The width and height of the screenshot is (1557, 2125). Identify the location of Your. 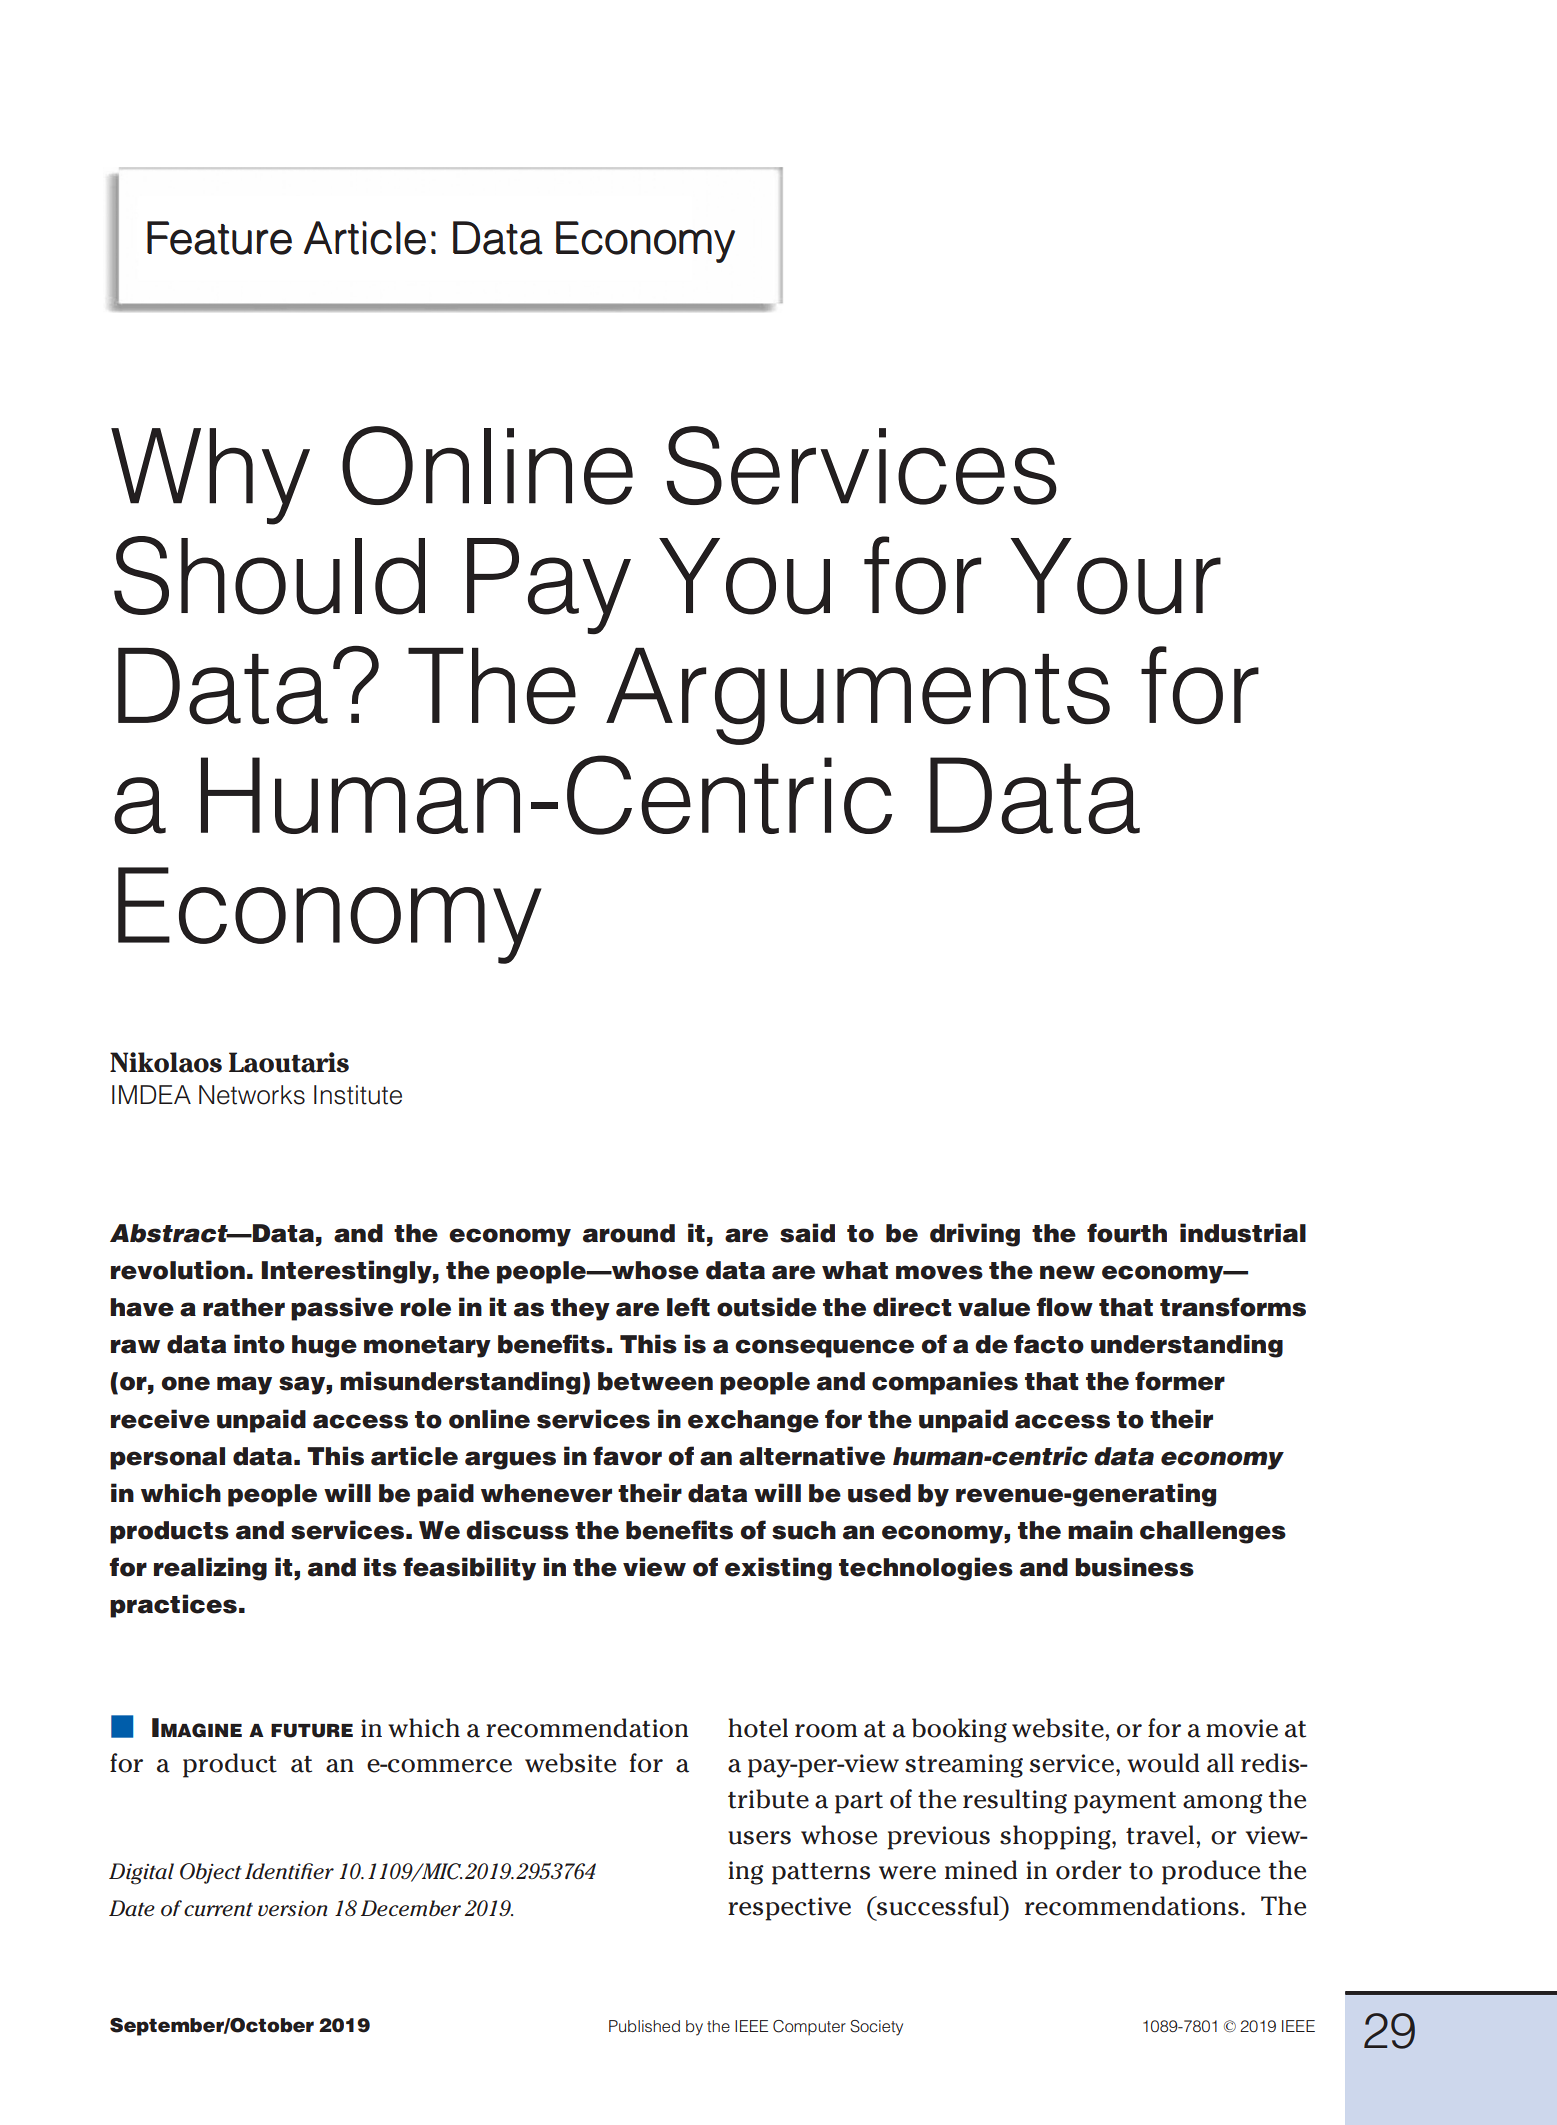
(1116, 576).
